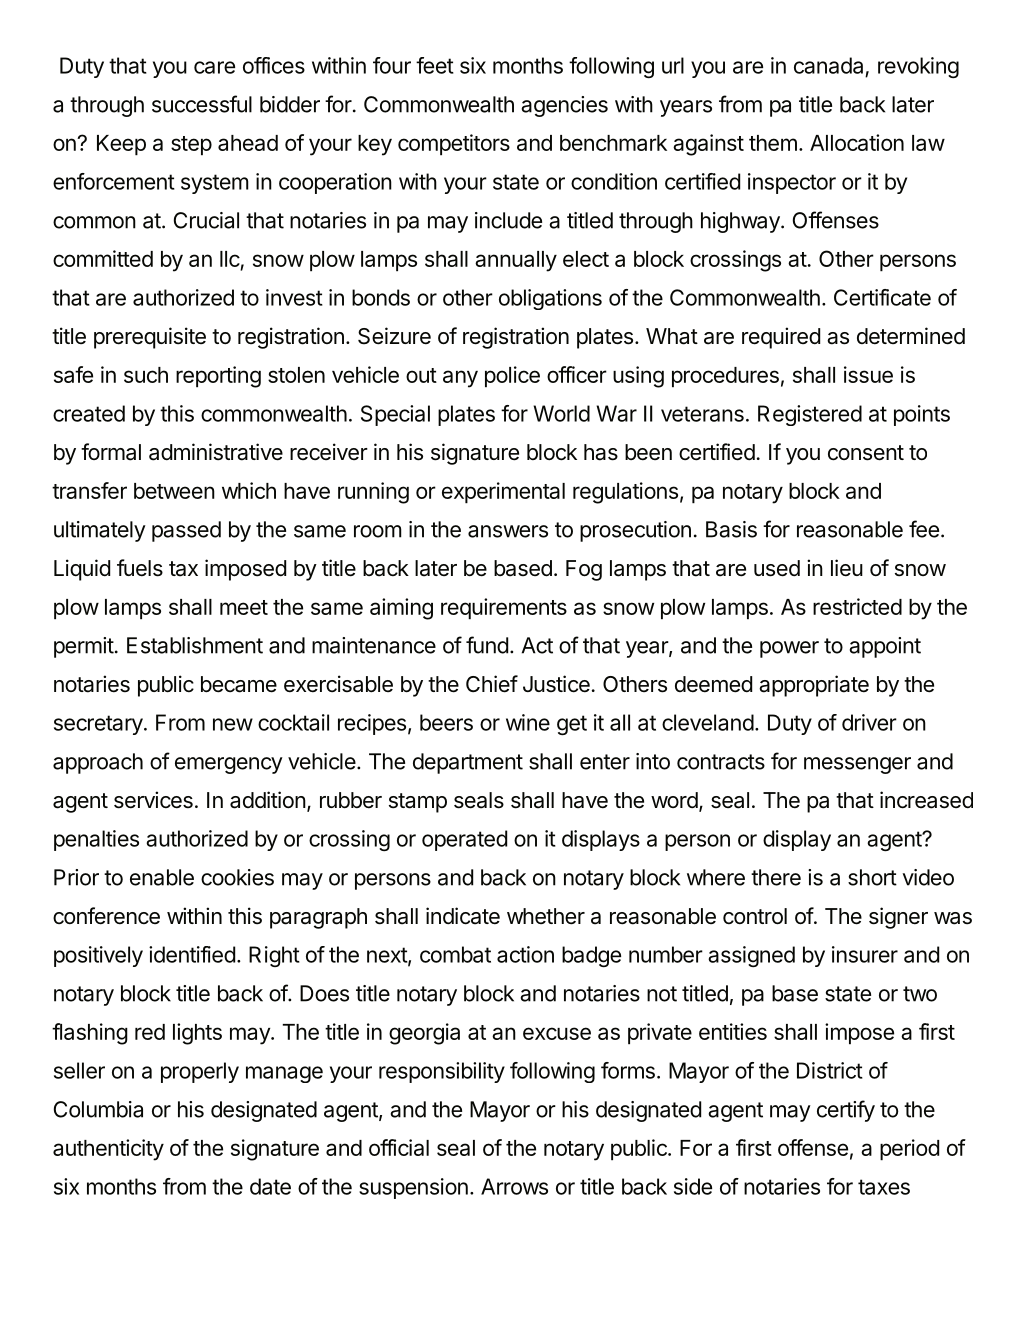 This document has height=1331, width=1028. What do you see at coordinates (504, 609) in the document?
I see `requirements` at bounding box center [504, 609].
